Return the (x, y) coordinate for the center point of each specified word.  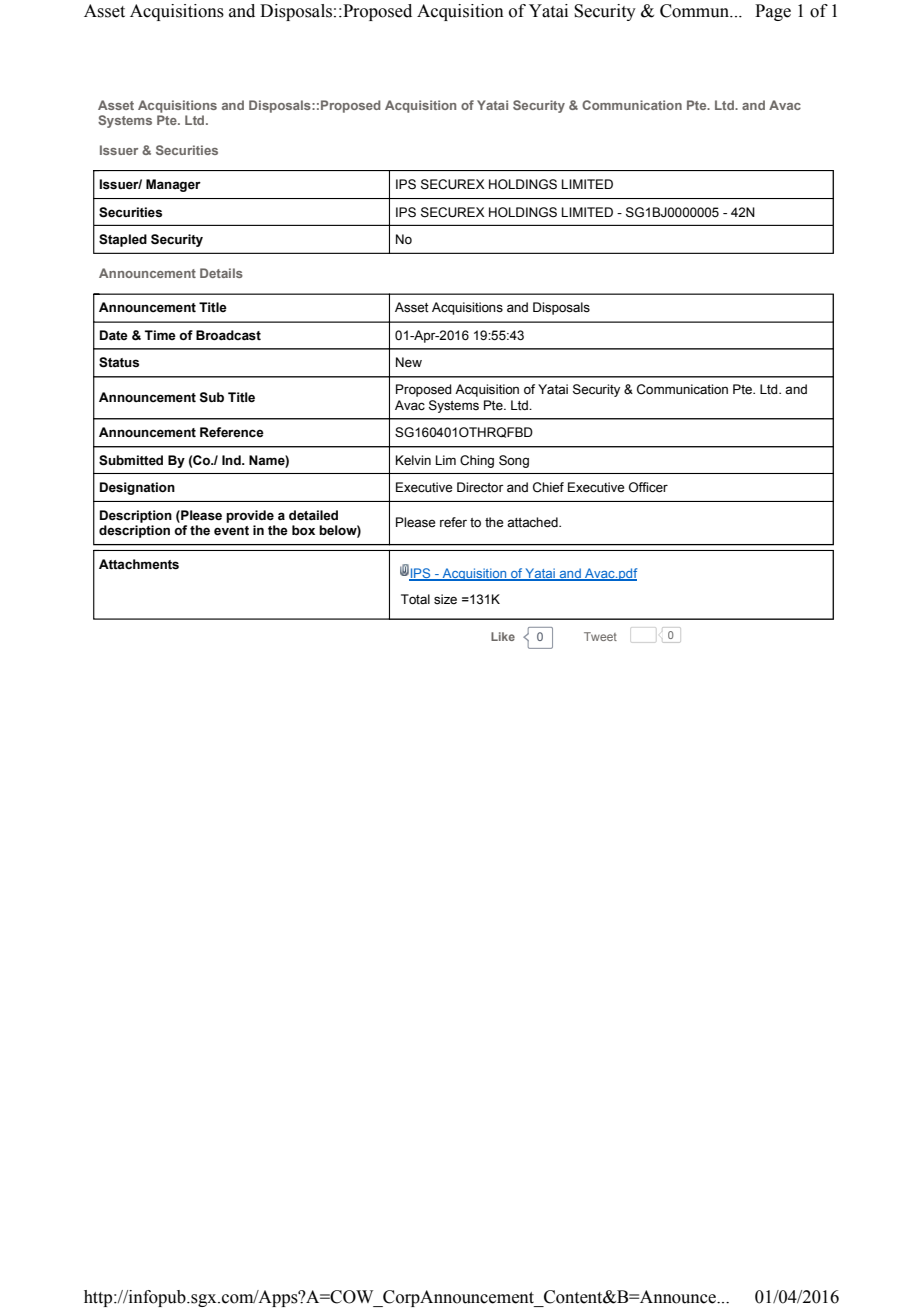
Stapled (123, 240)
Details (221, 273)
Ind (232, 460)
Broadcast (228, 335)
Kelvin (413, 460)
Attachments (139, 564)
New (409, 362)
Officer (648, 487)
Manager (173, 185)
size (445, 599)
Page (773, 12)
